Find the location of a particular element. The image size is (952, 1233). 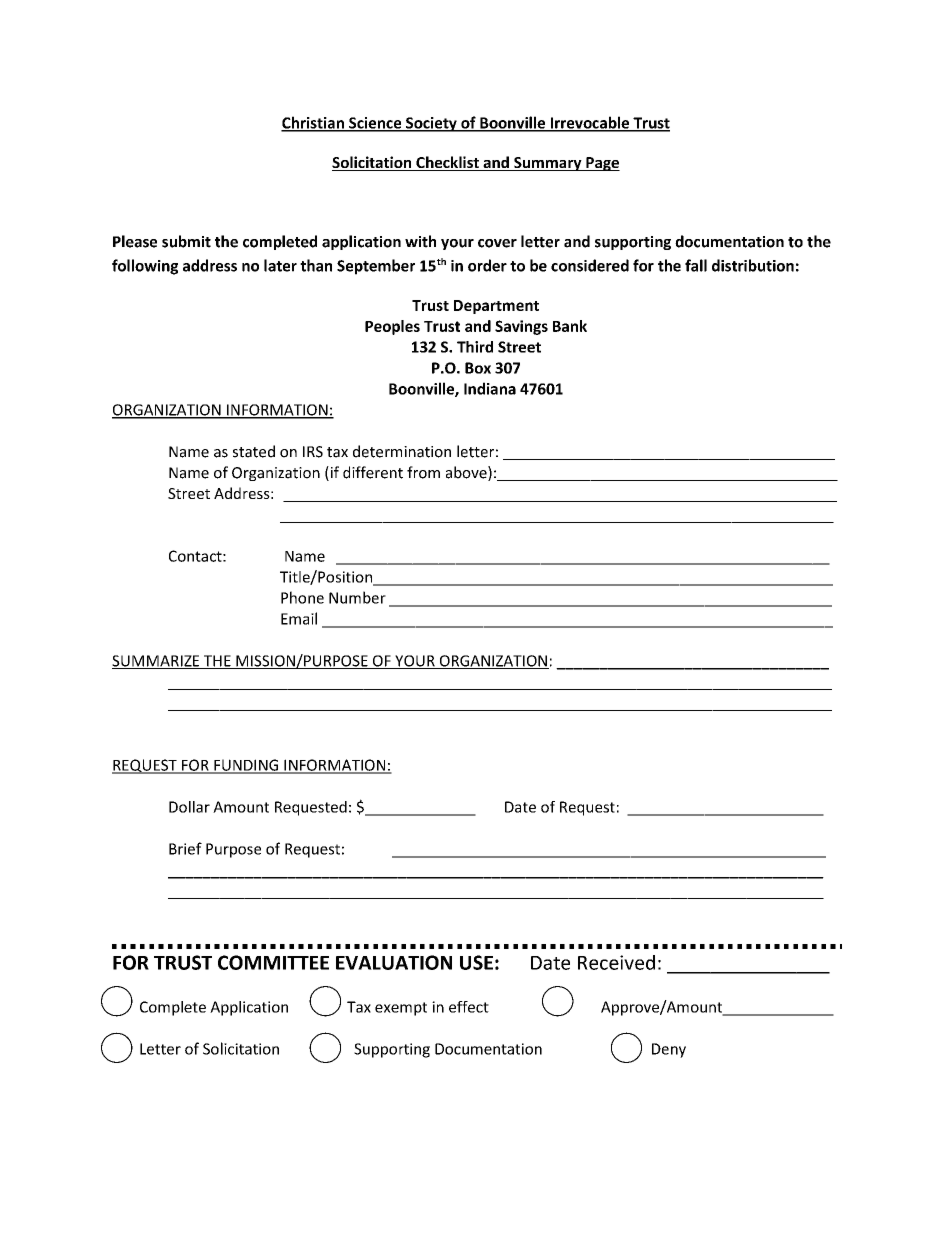

Number is located at coordinates (357, 597).
